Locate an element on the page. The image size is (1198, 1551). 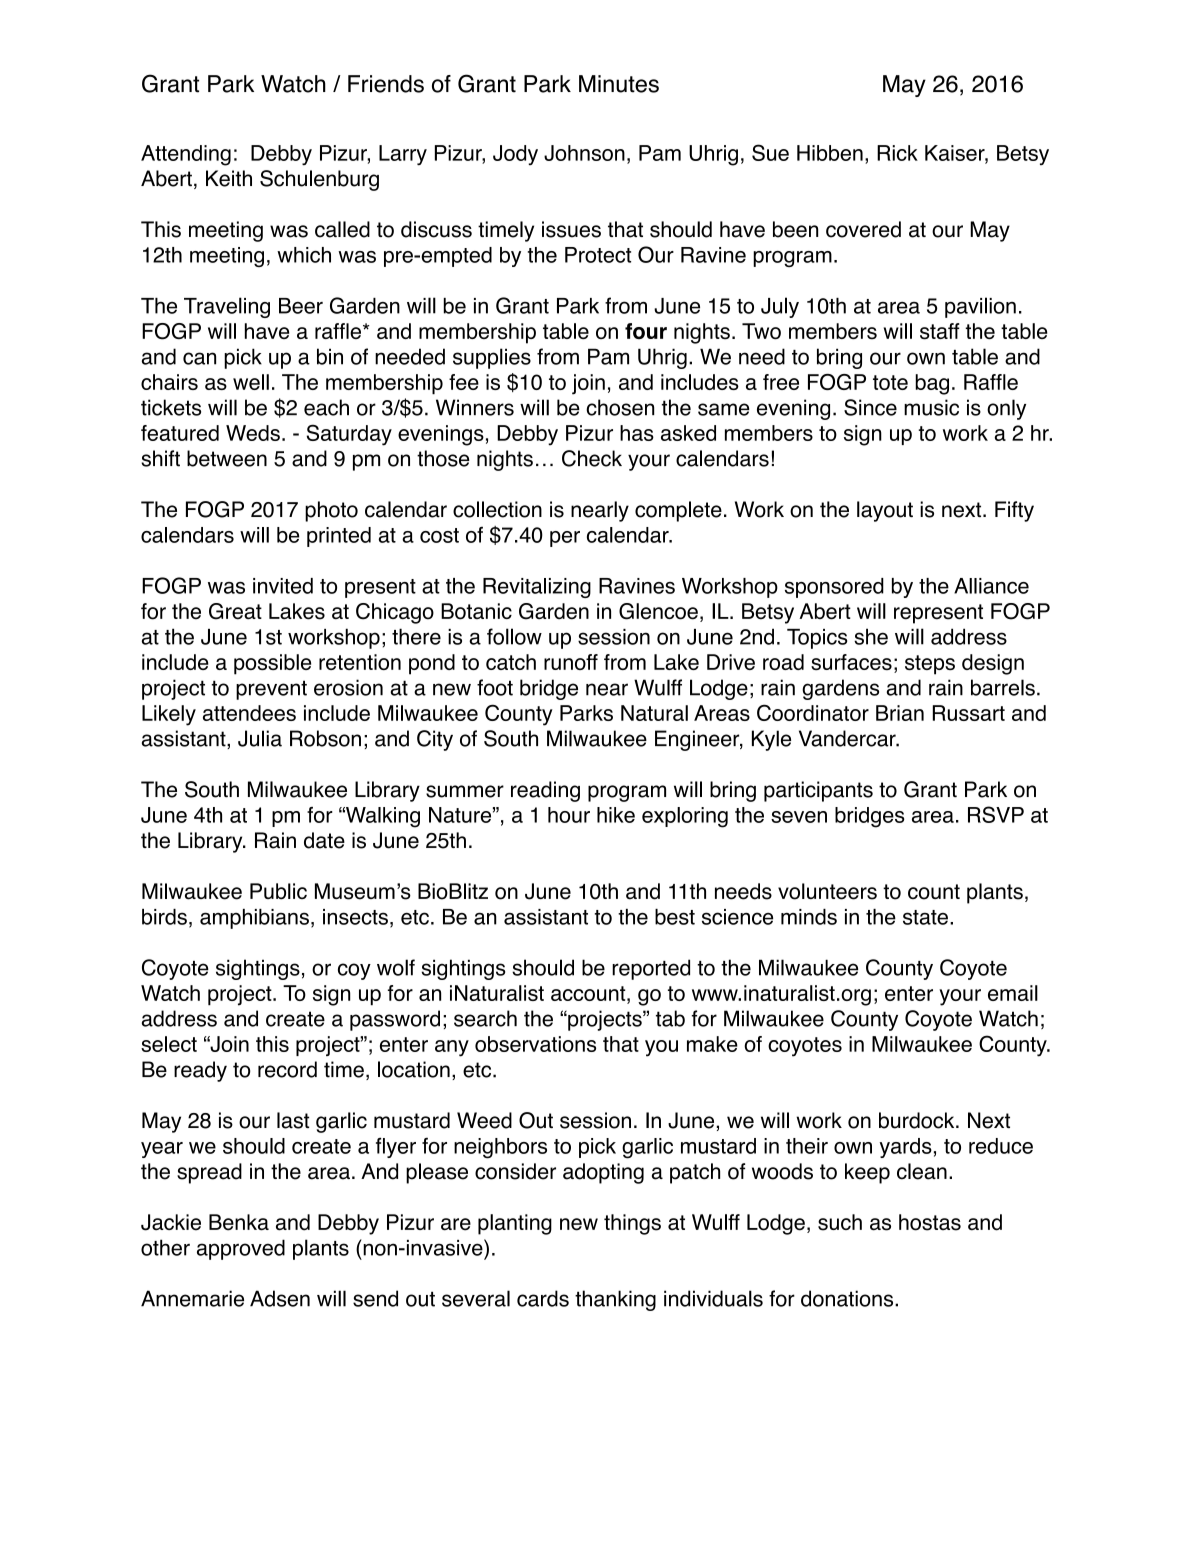
layout is located at coordinates (885, 511).
